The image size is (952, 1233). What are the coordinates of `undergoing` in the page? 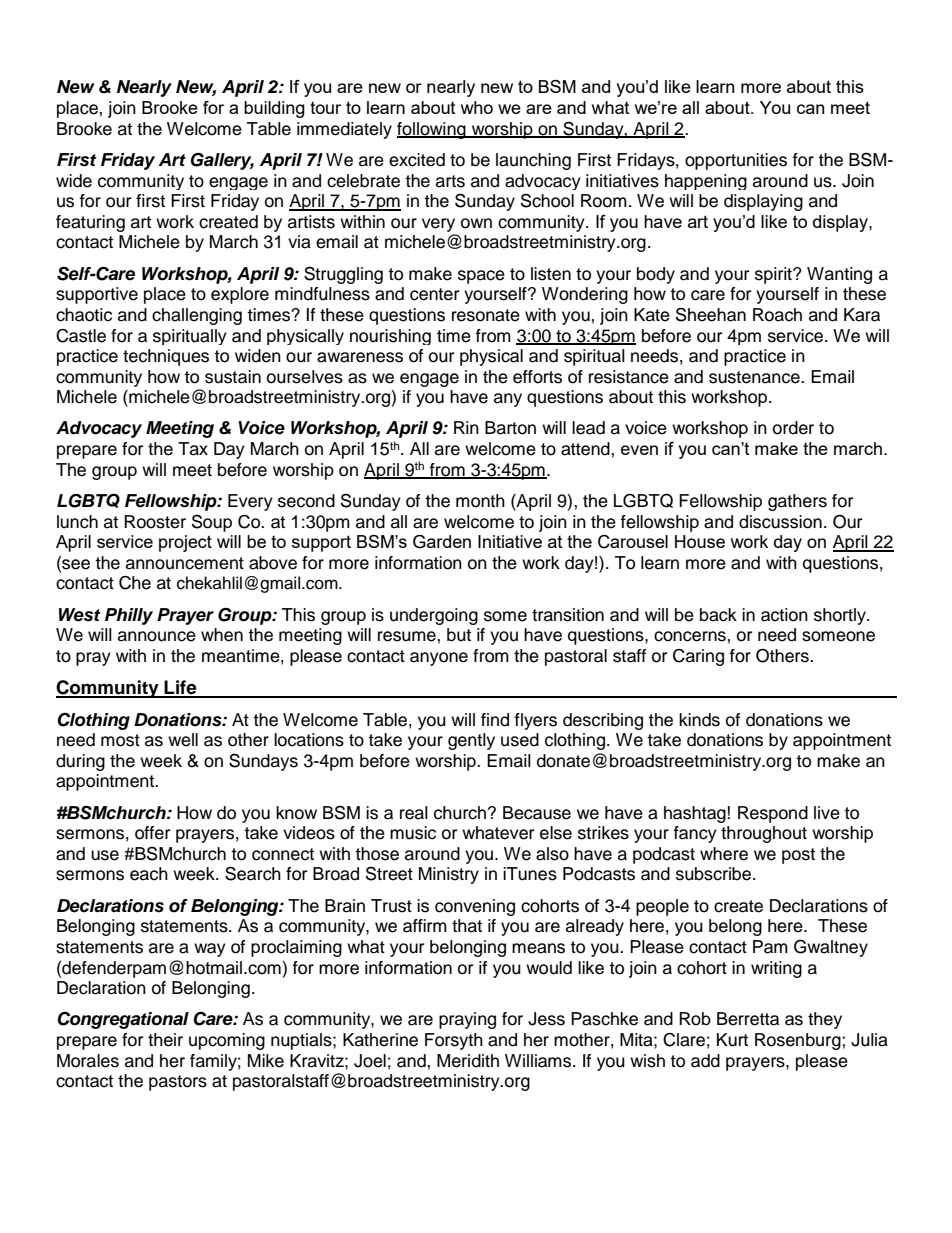 It's located at (434, 616).
